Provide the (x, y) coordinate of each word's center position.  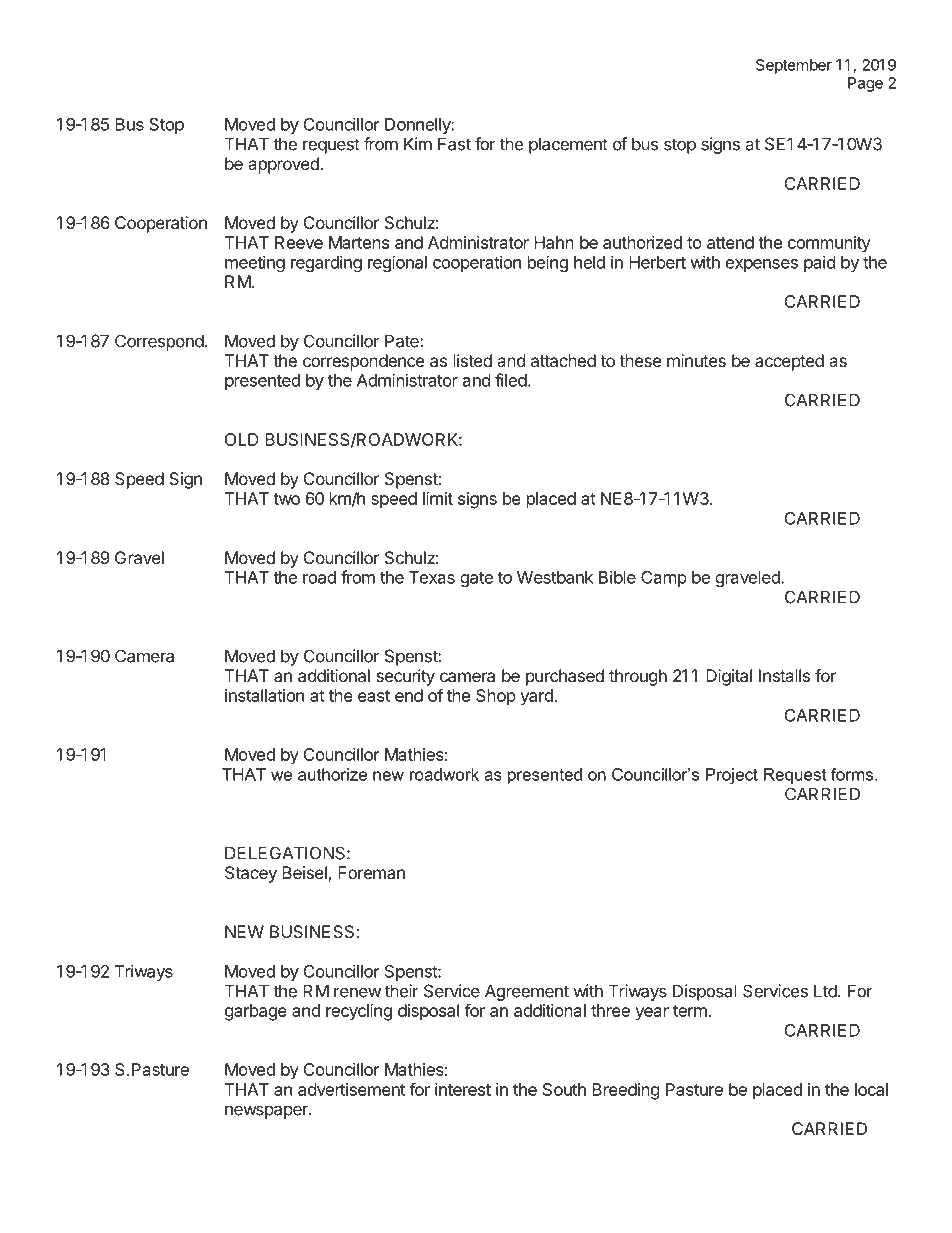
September (794, 66)
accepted (789, 362)
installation (264, 695)
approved (284, 165)
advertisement (351, 1089)
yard (537, 697)
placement (568, 145)
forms (853, 774)
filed (511, 380)
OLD (242, 439)
